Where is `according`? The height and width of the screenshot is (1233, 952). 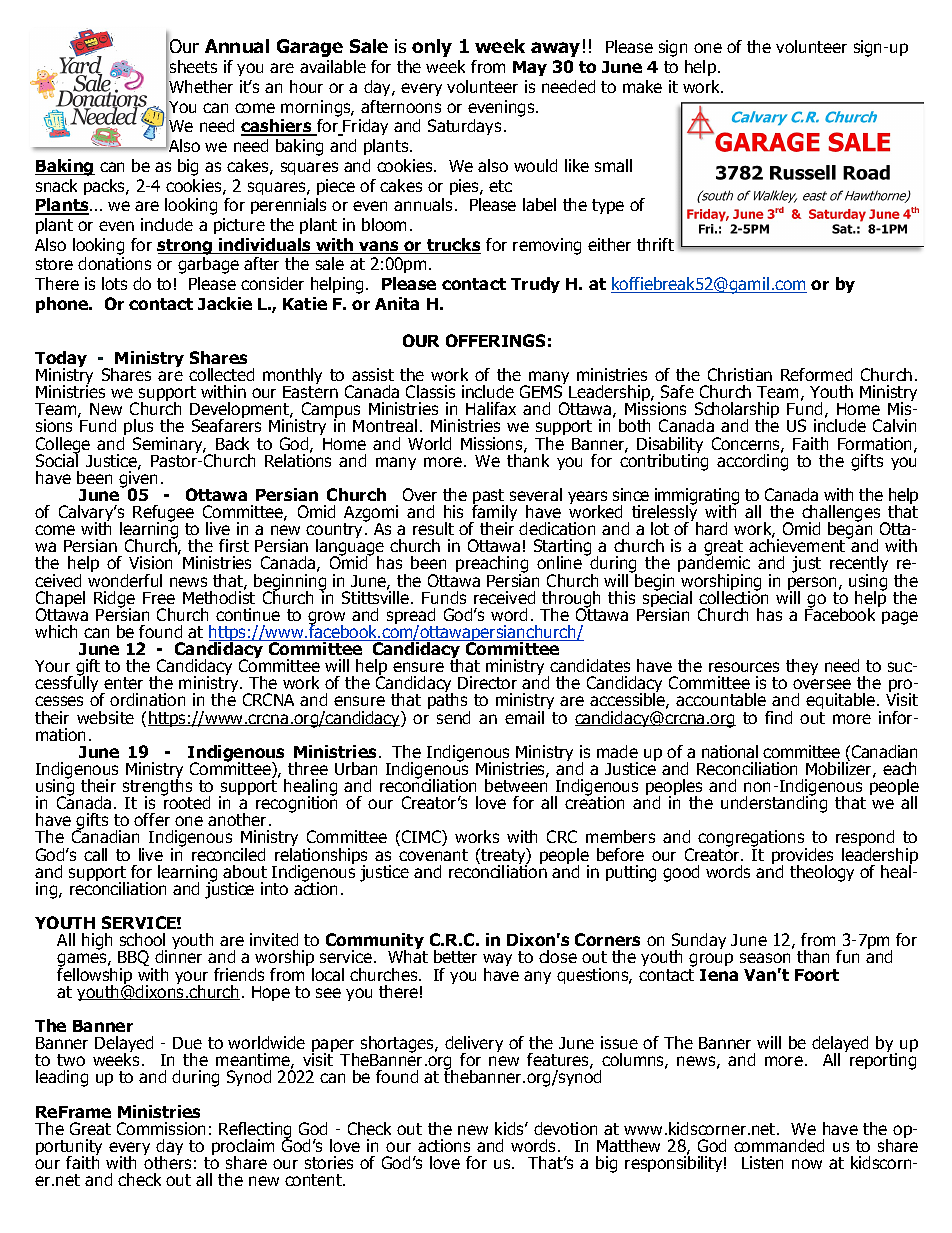
according is located at coordinates (752, 461).
